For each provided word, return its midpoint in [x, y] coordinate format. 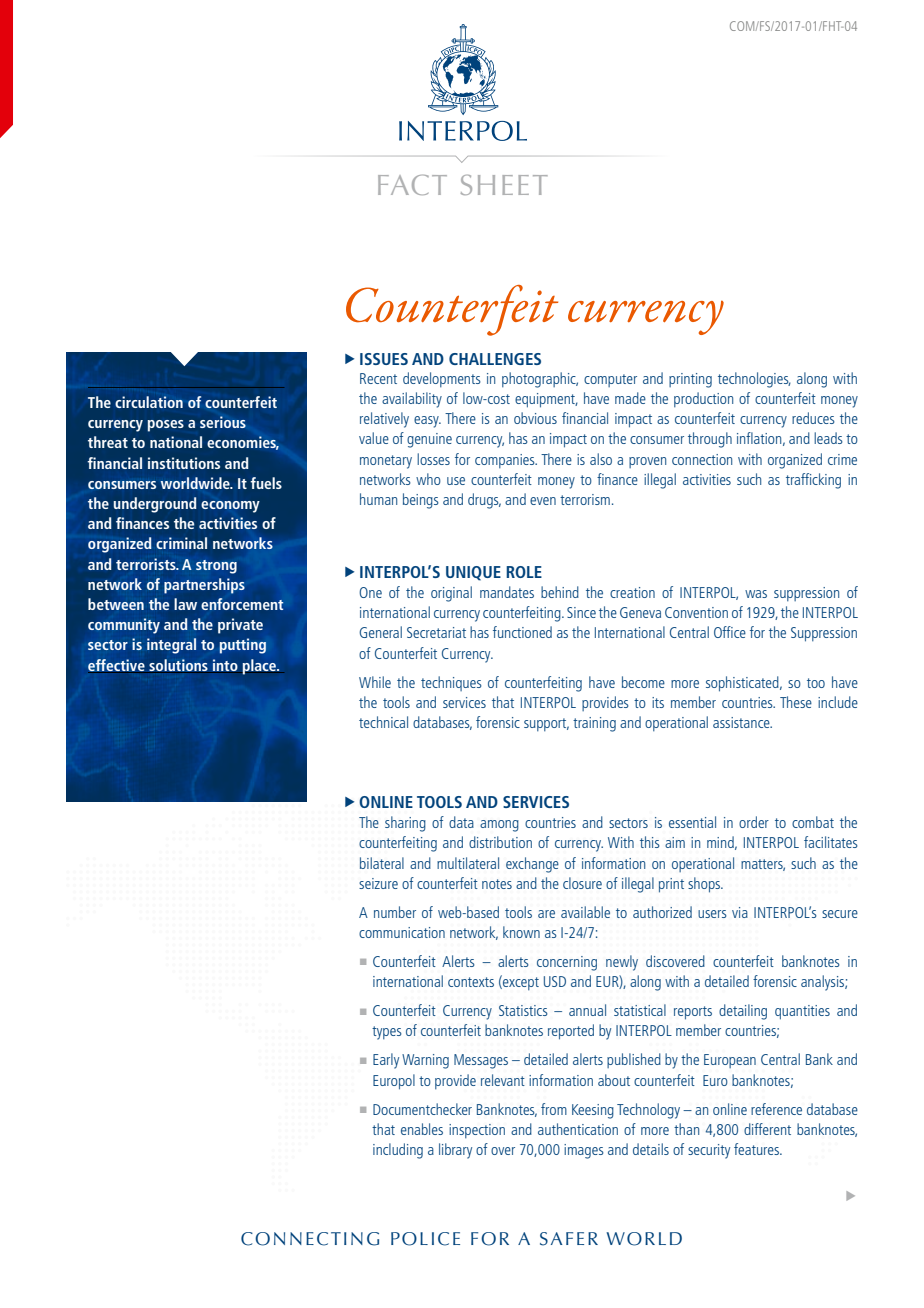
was [756, 594]
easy [427, 422]
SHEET [504, 185]
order [754, 822]
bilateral [382, 863]
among [499, 826]
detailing [743, 1012]
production [703, 399]
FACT [412, 185]
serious [223, 422]
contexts [471, 982]
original [451, 594]
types [387, 1033]
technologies [754, 380]
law [185, 604]
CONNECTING [310, 1239]
